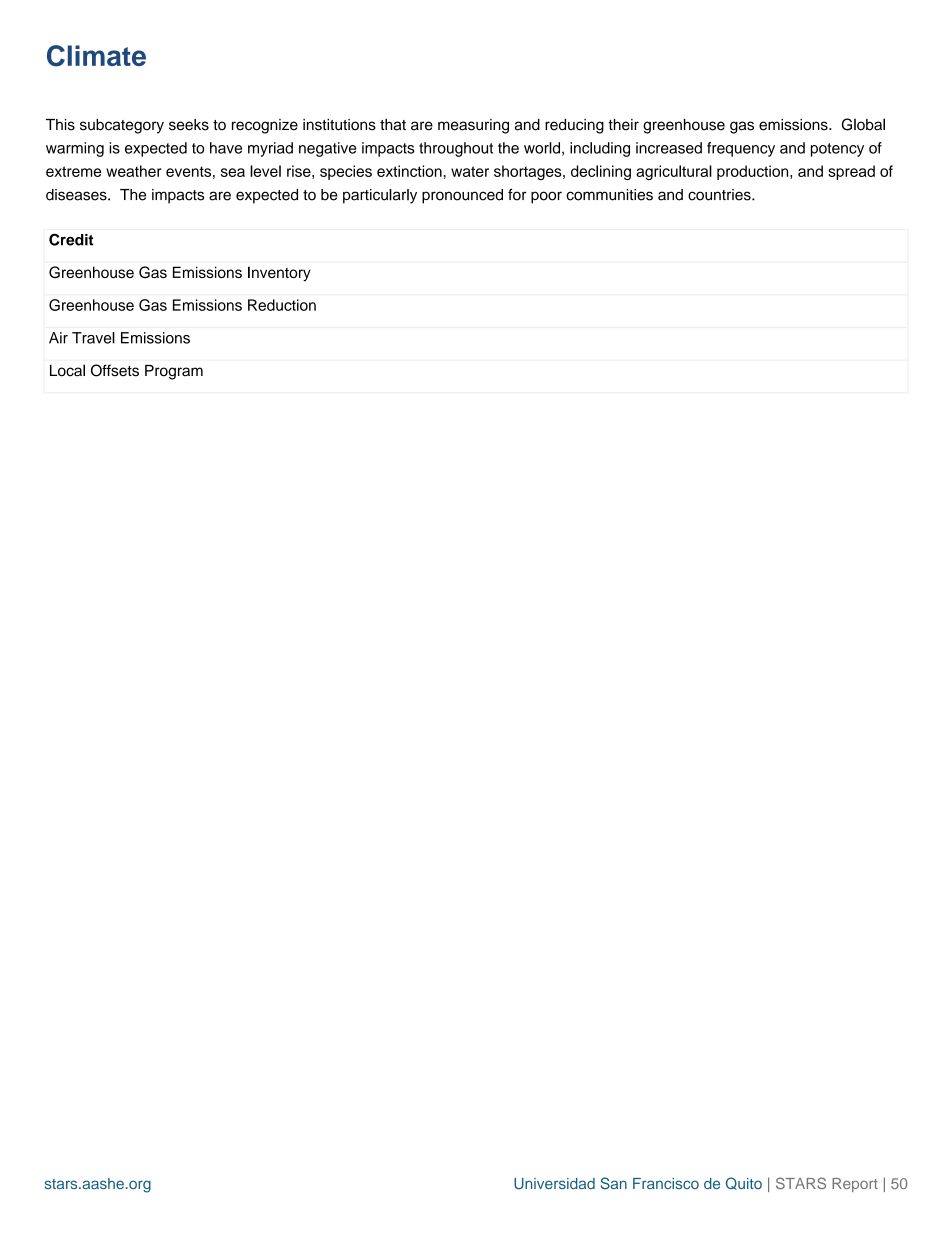 The image size is (952, 1233). I want to click on countries, so click(720, 195).
